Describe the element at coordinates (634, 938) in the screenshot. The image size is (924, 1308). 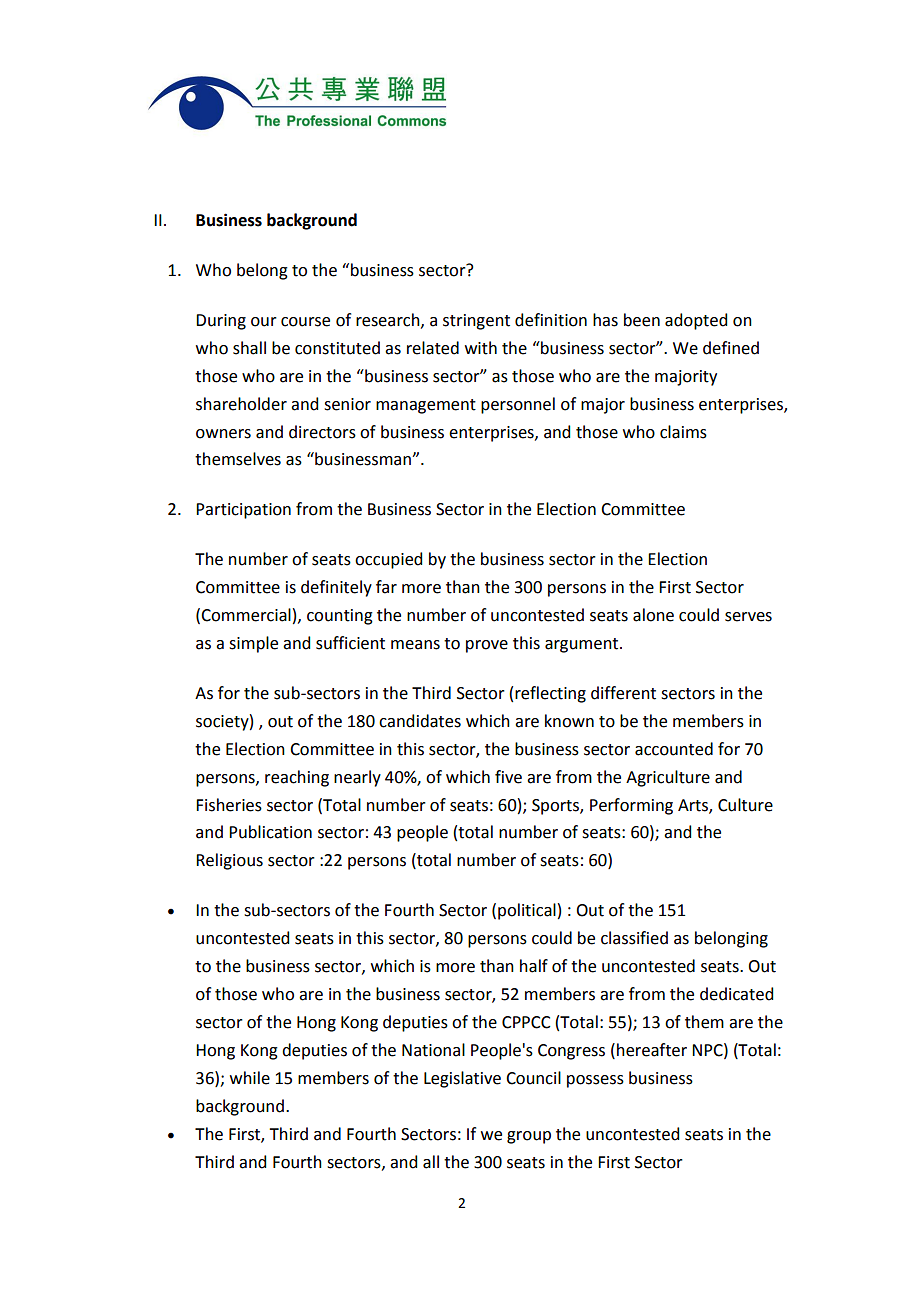
I see `classified` at that location.
